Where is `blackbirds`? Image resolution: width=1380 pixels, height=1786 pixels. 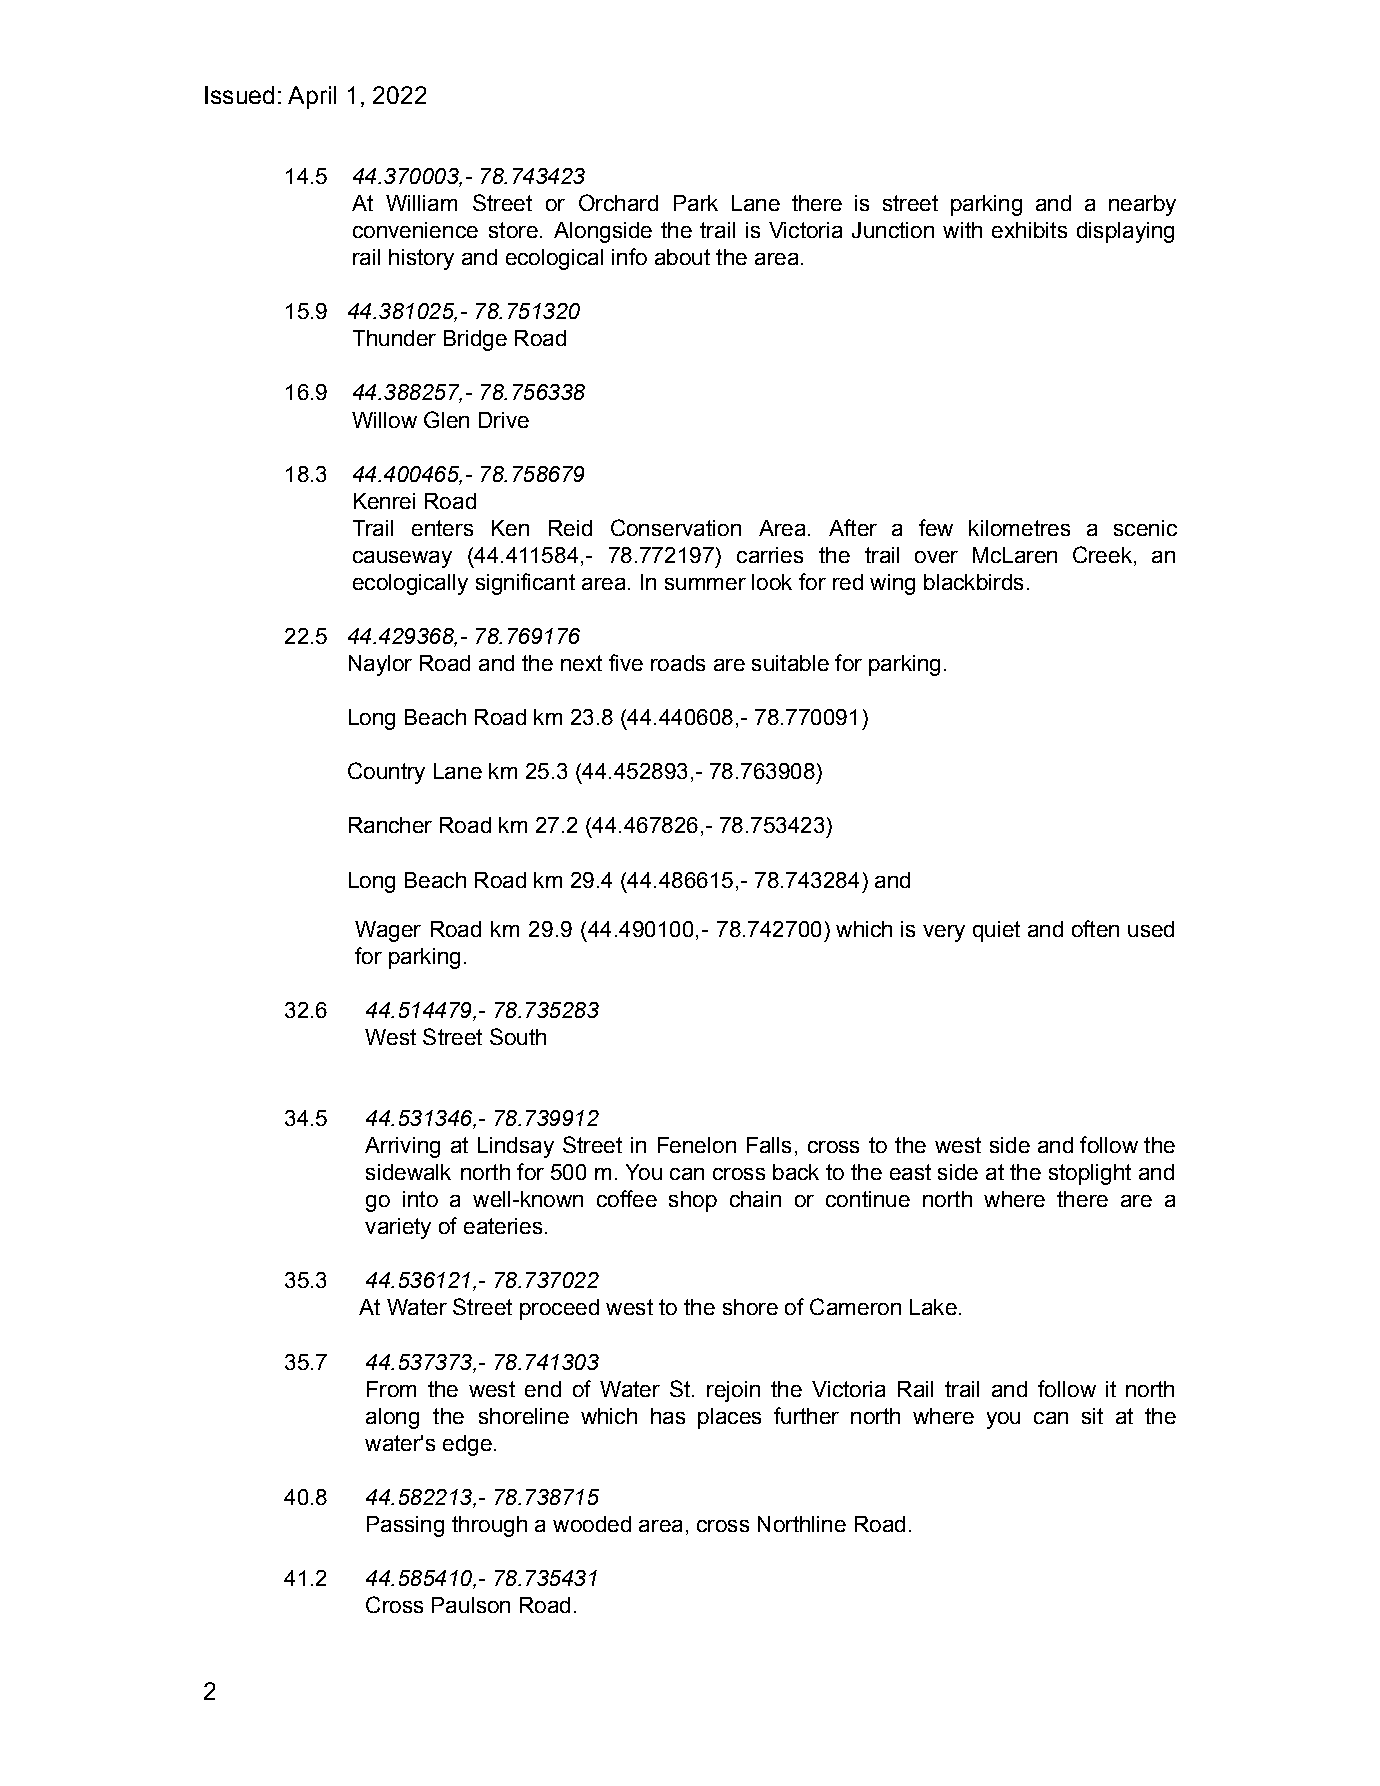
blackbirds is located at coordinates (973, 582).
